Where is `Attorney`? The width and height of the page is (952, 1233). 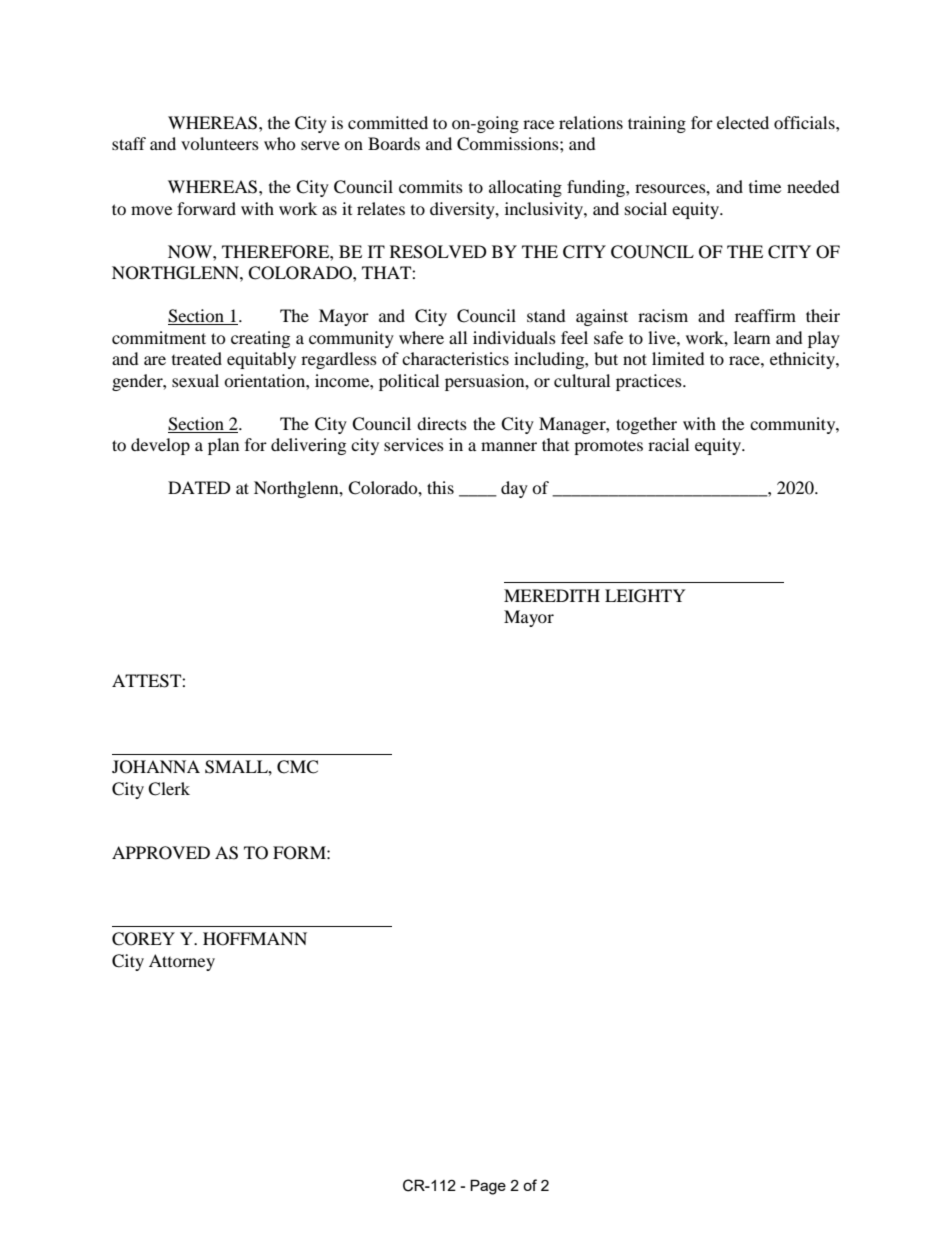
Attorney is located at coordinates (182, 962).
